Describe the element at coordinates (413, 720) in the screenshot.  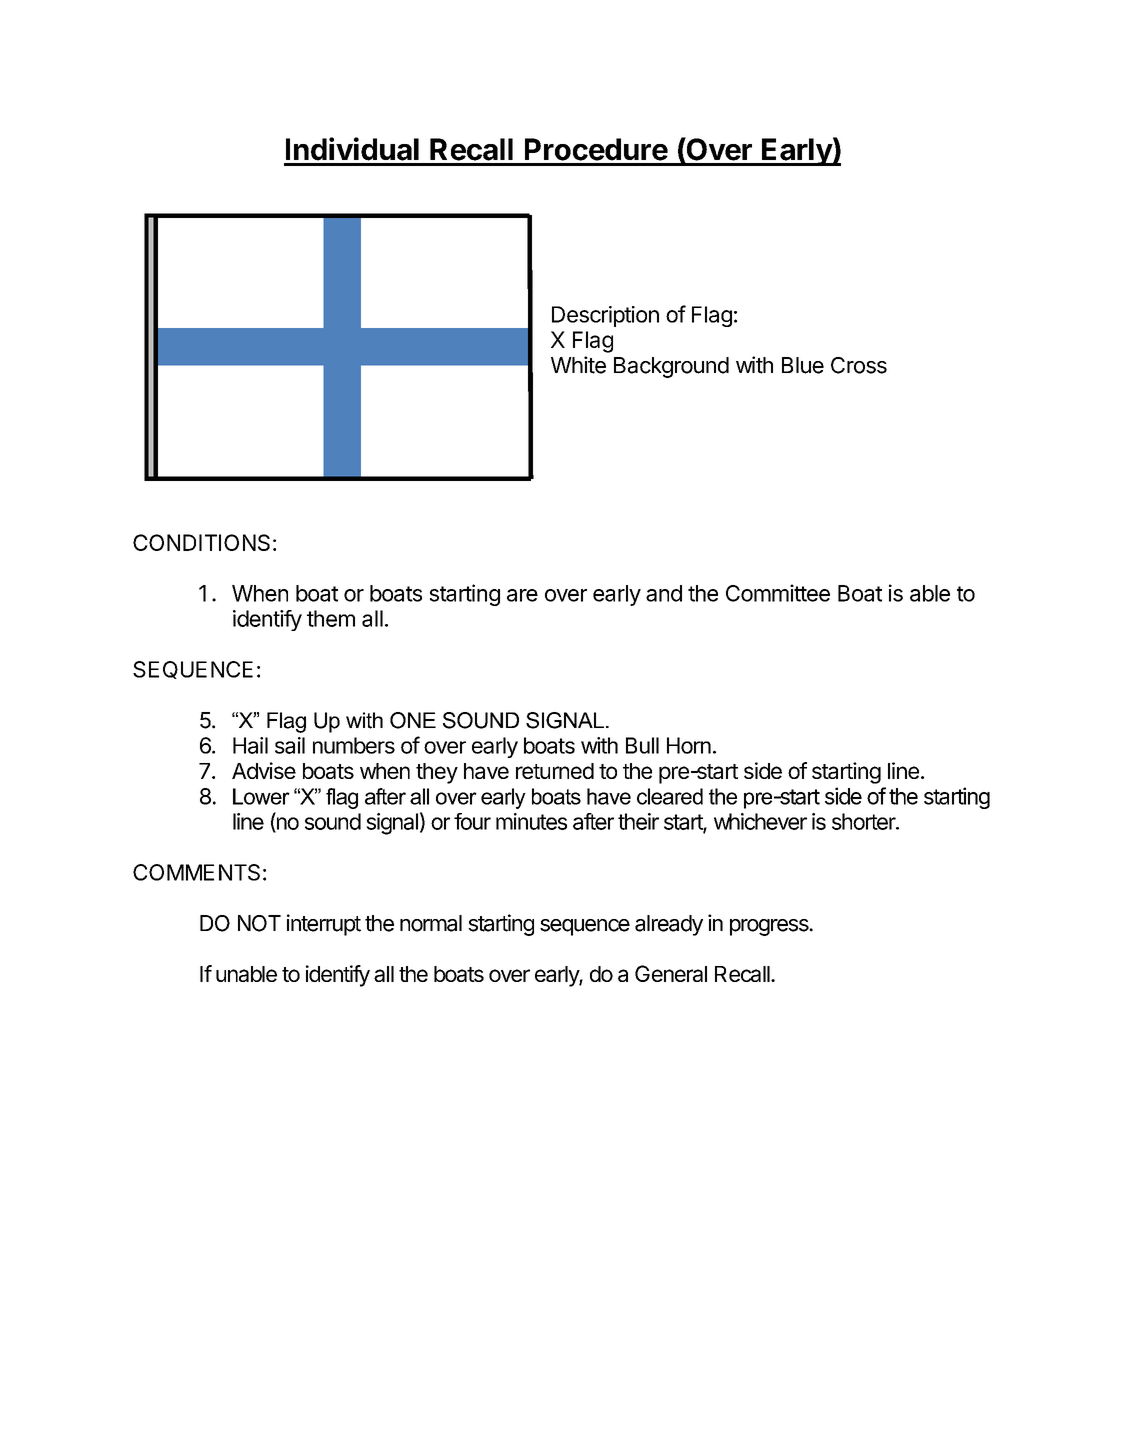
I see `ONE` at that location.
